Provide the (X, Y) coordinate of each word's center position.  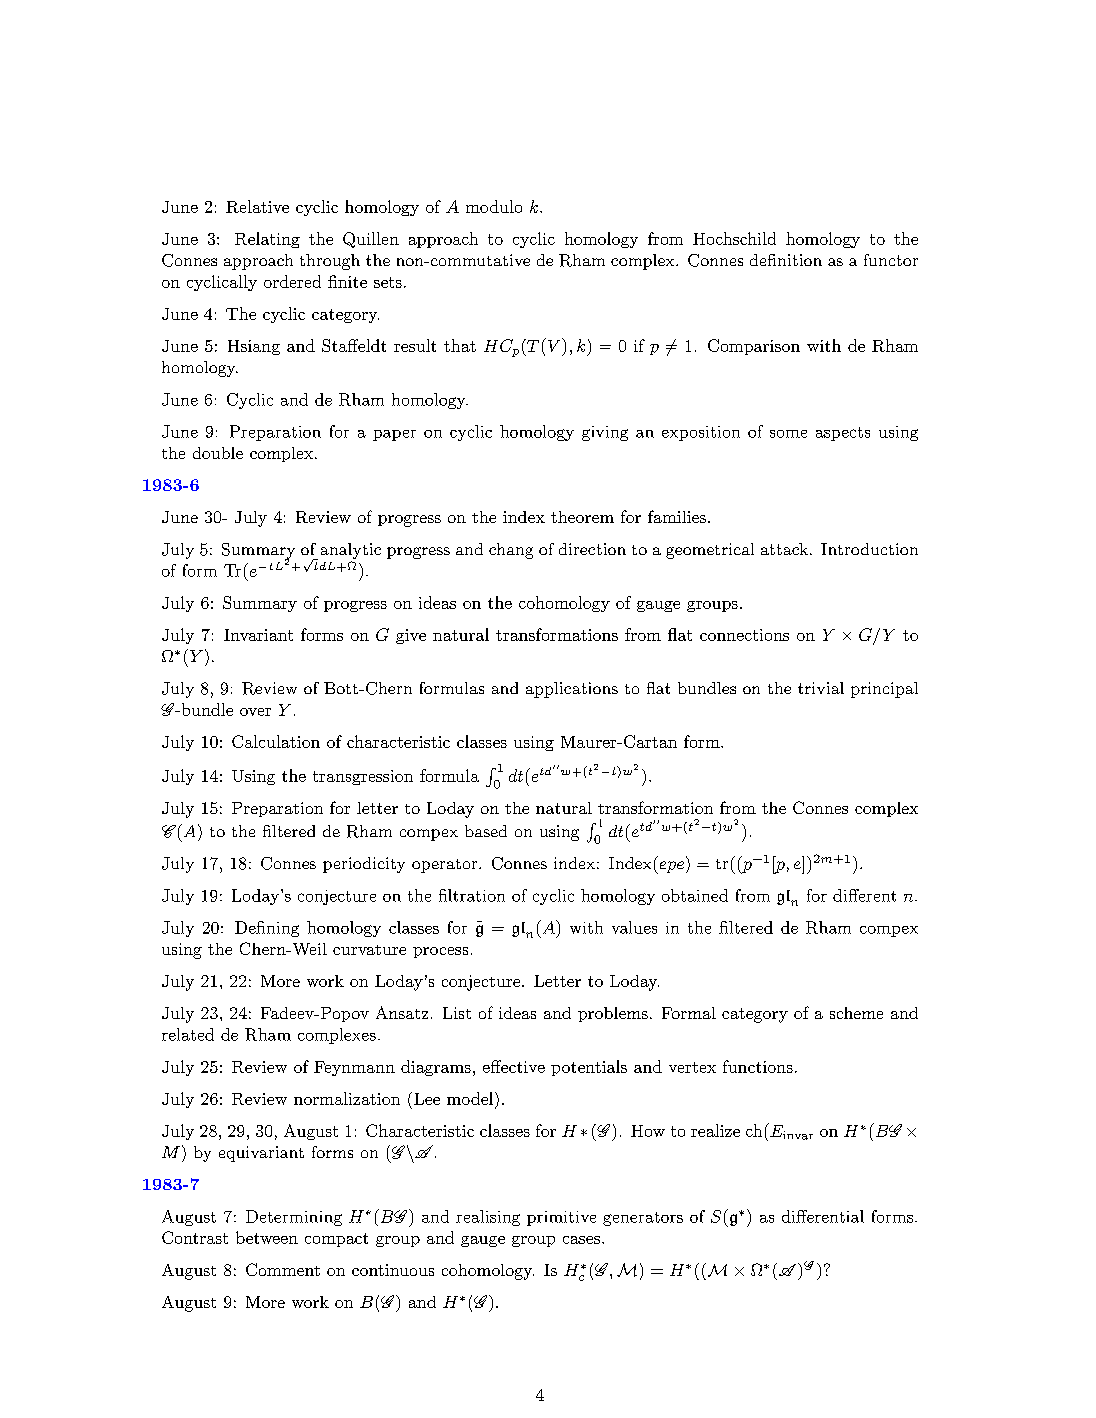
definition (786, 260)
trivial (821, 688)
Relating (267, 240)
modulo (494, 206)
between (267, 1237)
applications (572, 690)
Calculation (276, 741)
